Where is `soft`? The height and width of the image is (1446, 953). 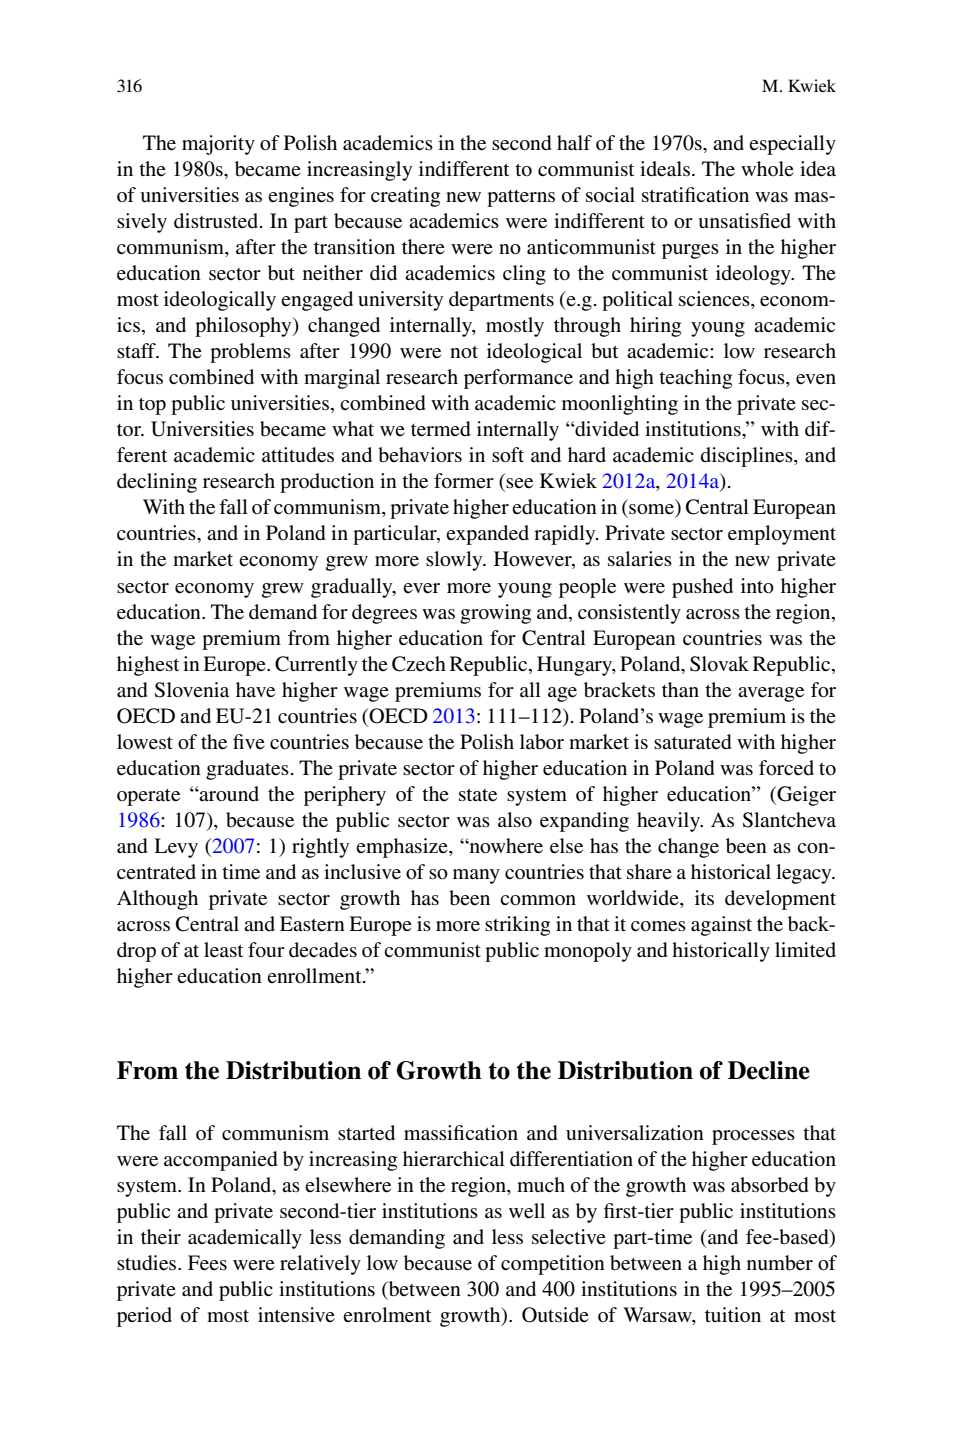
soft is located at coordinates (508, 455).
